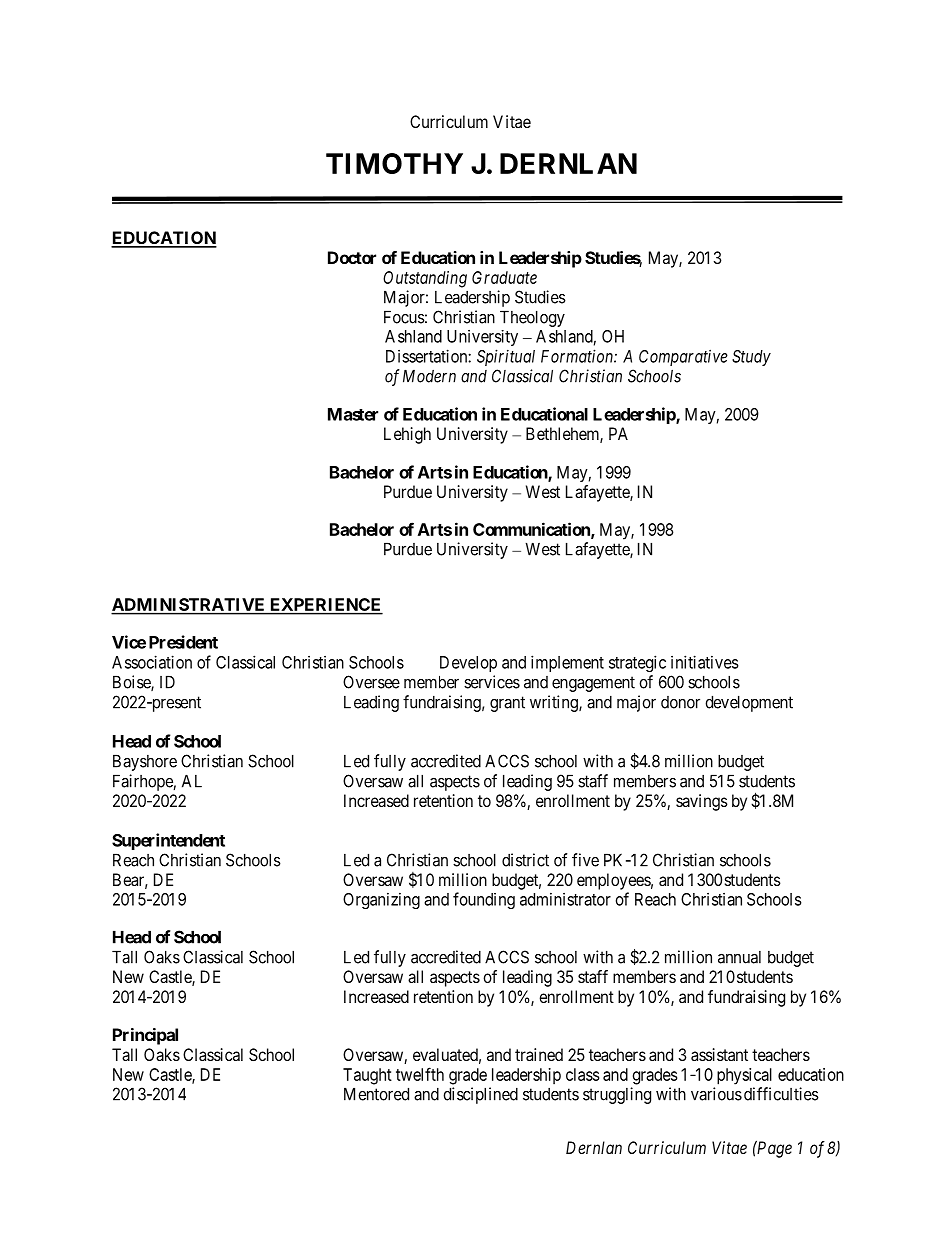 Image resolution: width=952 pixels, height=1233 pixels. What do you see at coordinates (683, 357) in the document?
I see `Comparative` at bounding box center [683, 357].
